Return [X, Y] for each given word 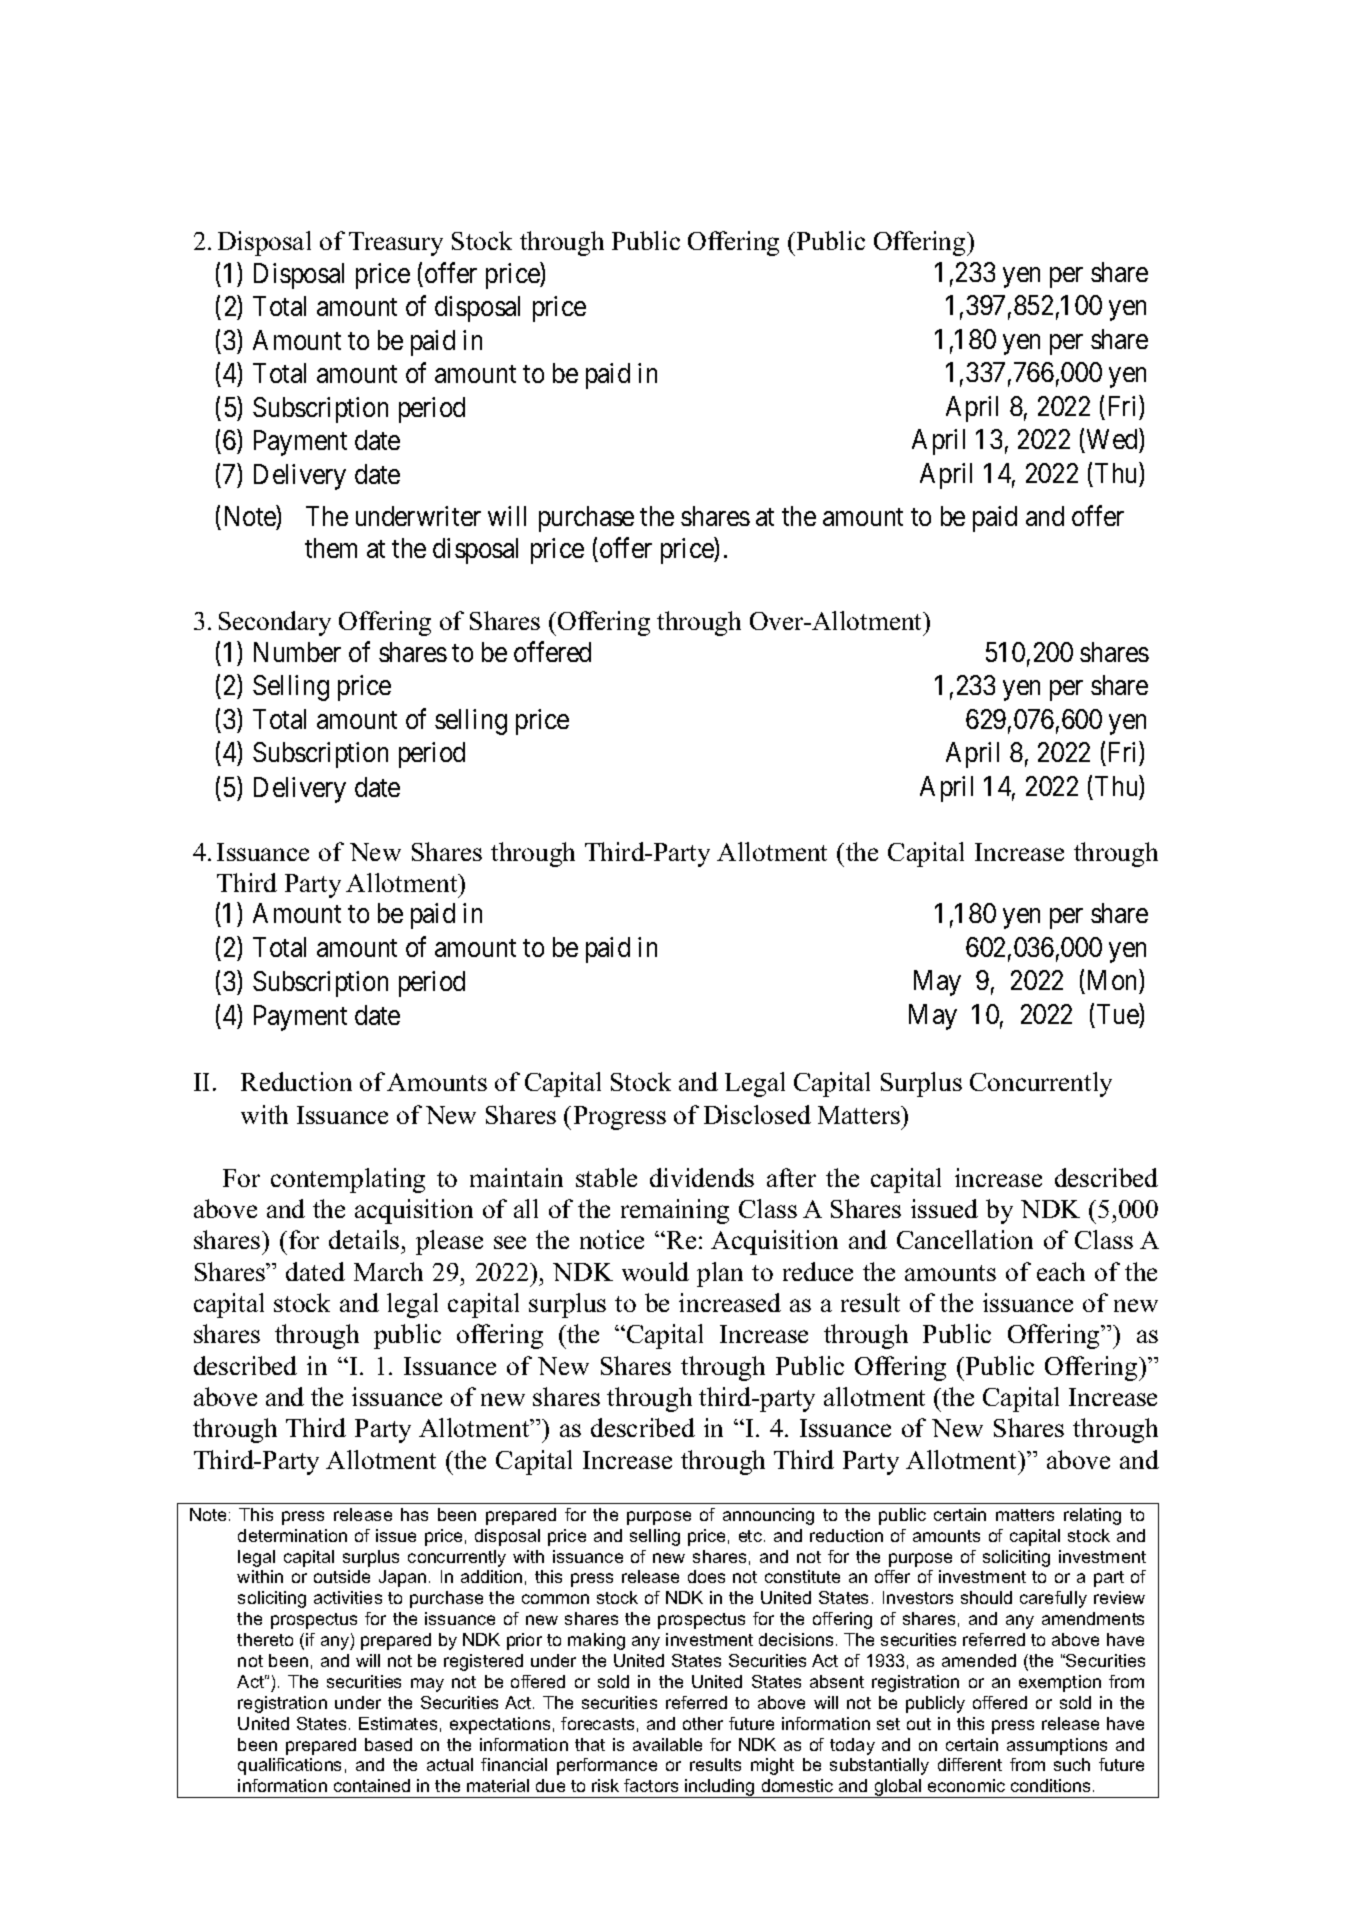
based [388, 1744]
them [331, 548]
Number [297, 652]
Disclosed [757, 1114]
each [1061, 1271]
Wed [1112, 439]
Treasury [396, 244]
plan [720, 1274]
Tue [1118, 1014]
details [364, 1239]
